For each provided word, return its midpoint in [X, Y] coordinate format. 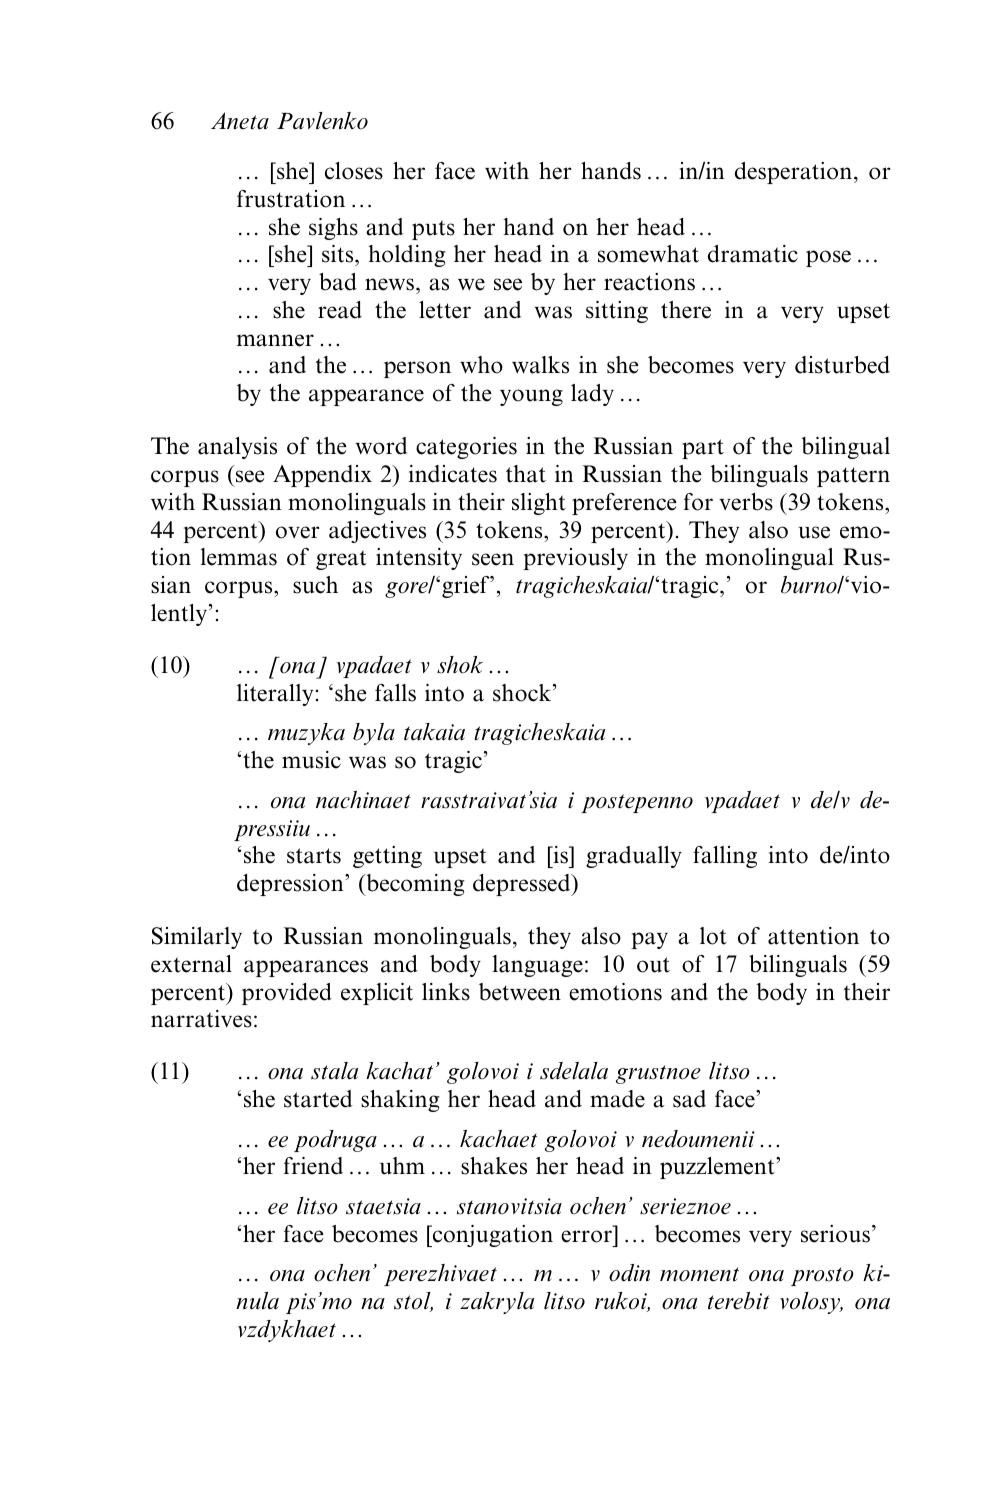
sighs [333, 229]
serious [835, 1234]
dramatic [753, 254]
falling [725, 857]
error [586, 1236]
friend [313, 1166]
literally [275, 695]
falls [395, 693]
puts [433, 230]
